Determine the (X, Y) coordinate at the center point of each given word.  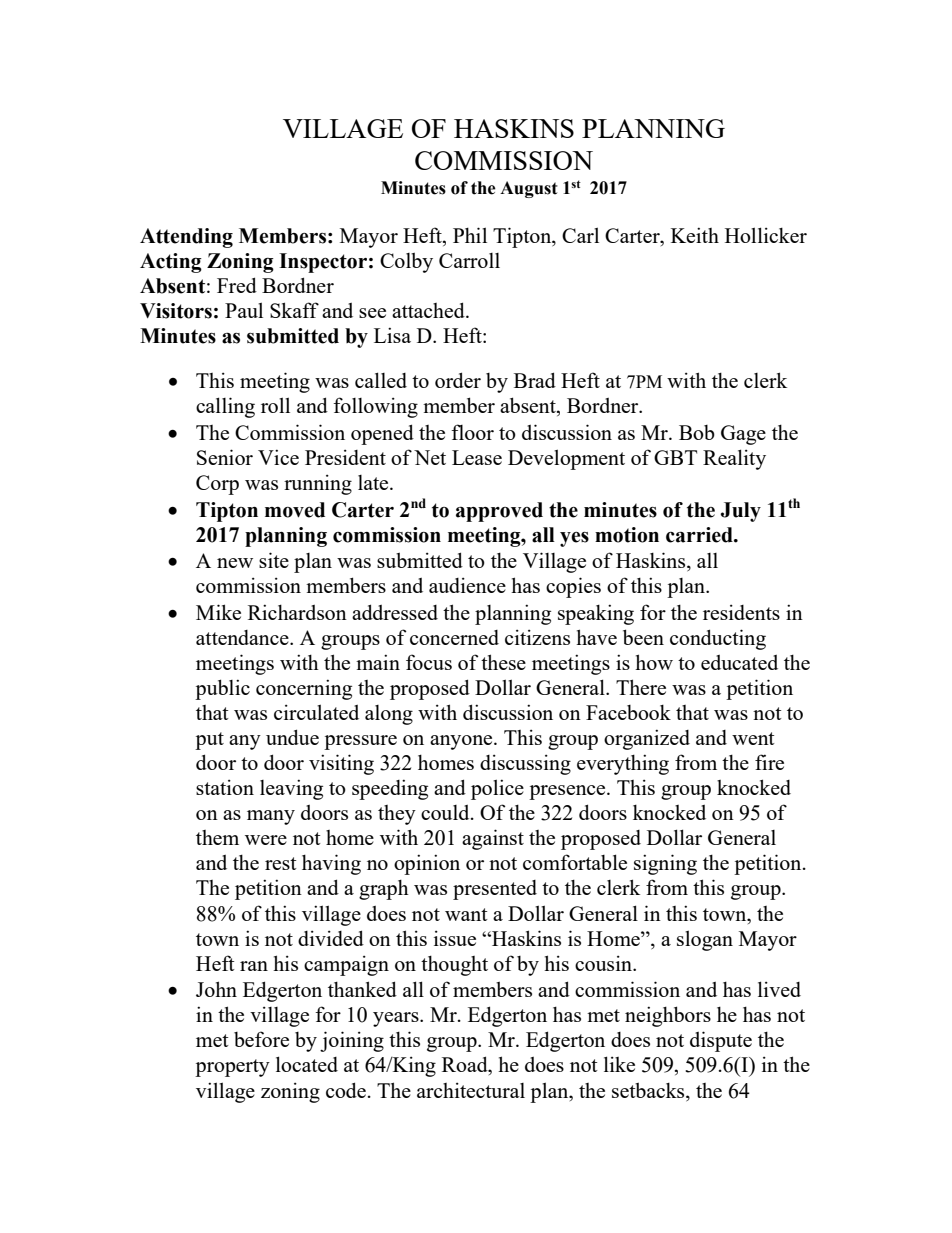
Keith (695, 235)
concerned (454, 637)
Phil (470, 235)
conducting (718, 639)
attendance (243, 637)
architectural (471, 1090)
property (232, 1068)
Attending (186, 238)
